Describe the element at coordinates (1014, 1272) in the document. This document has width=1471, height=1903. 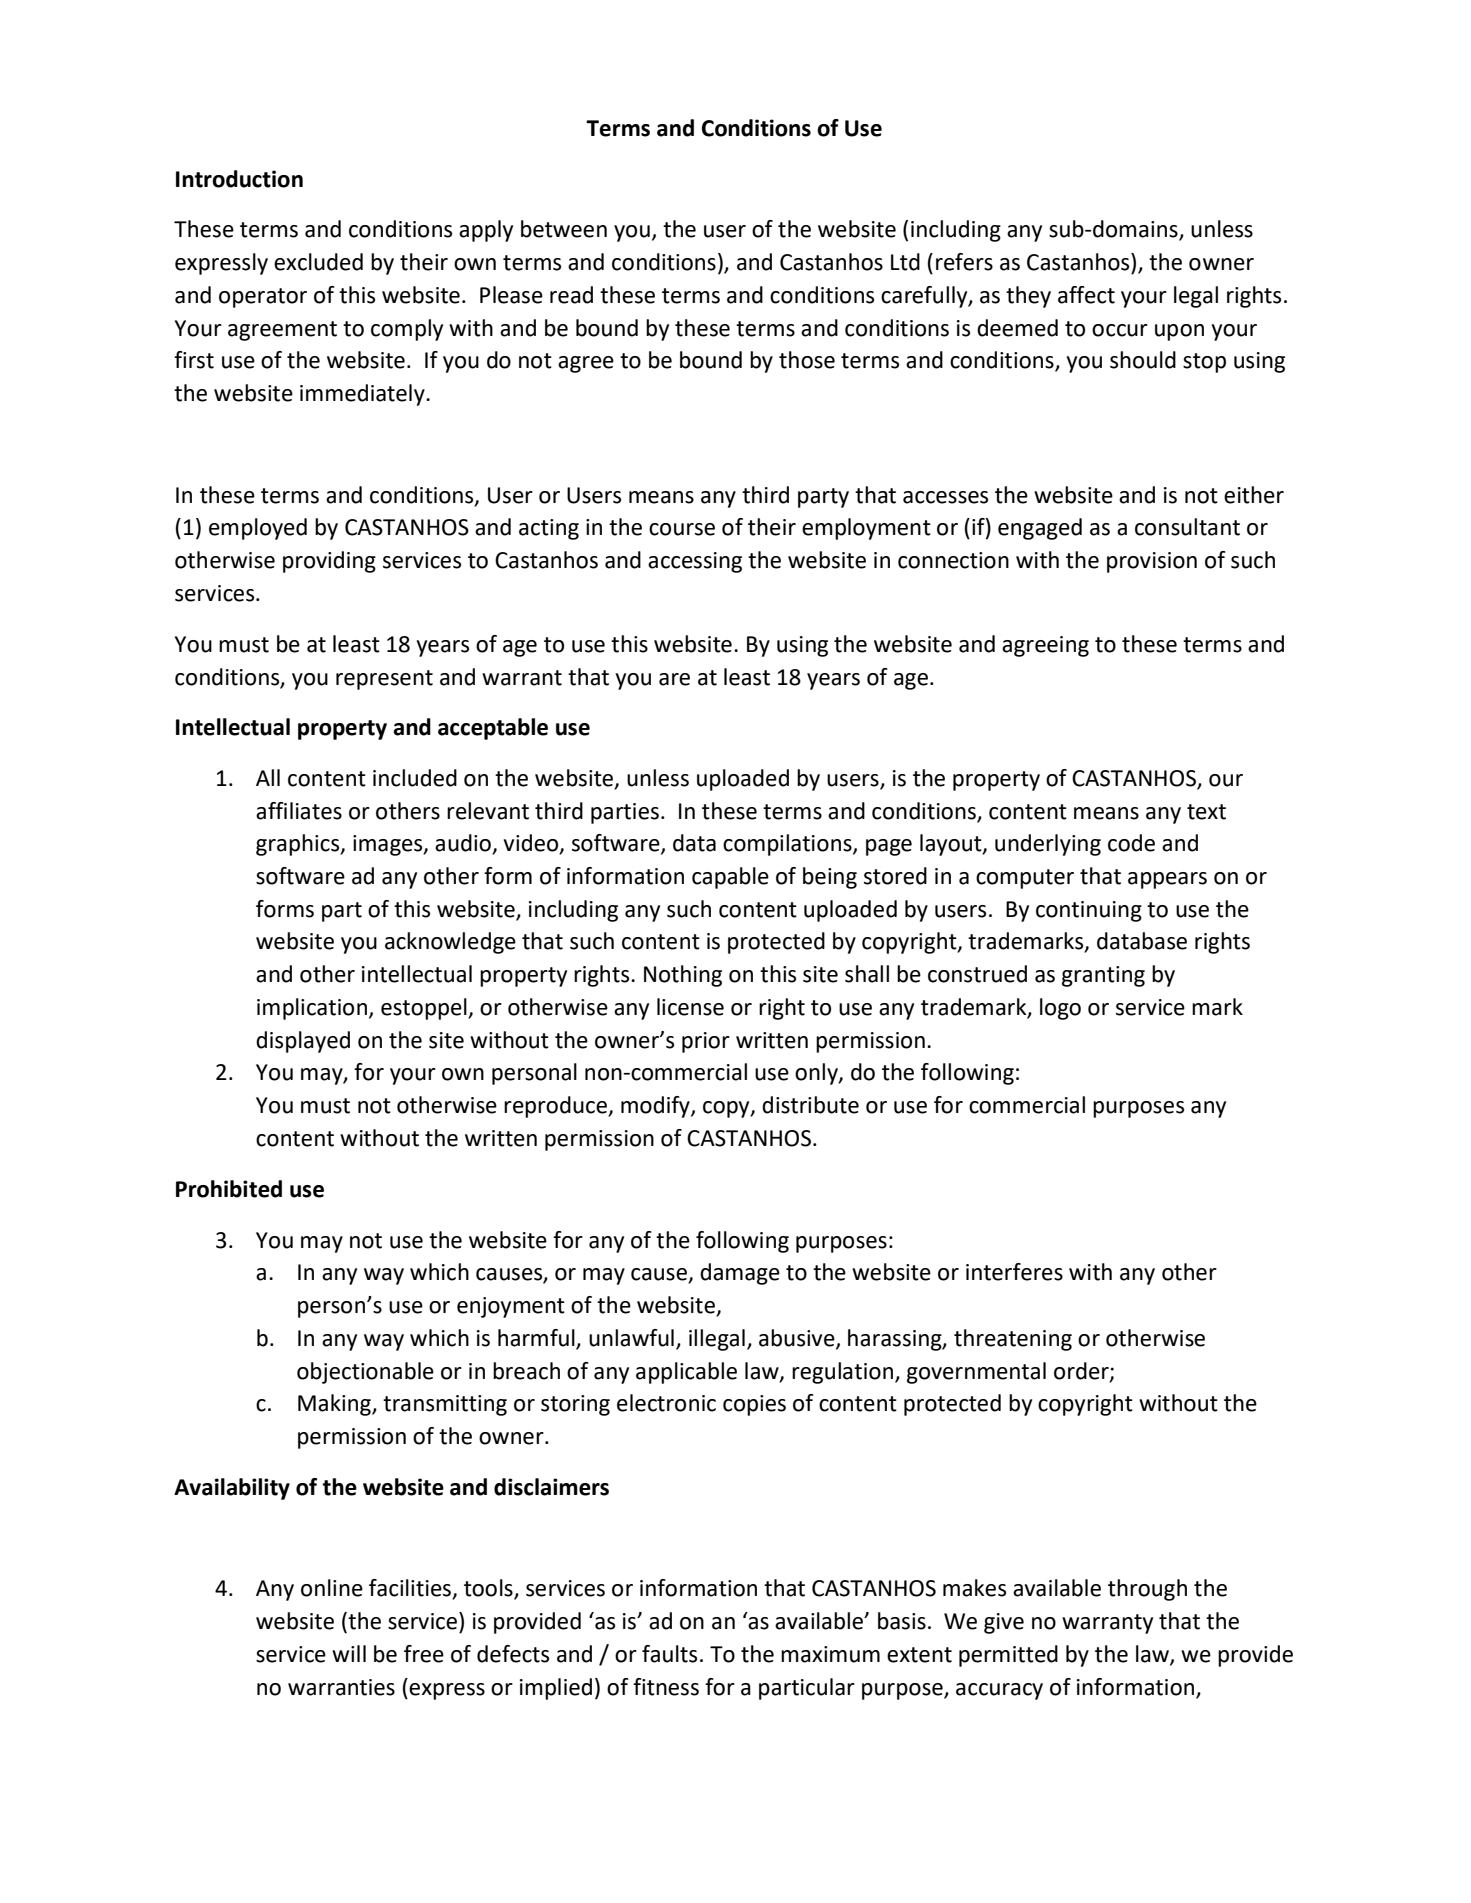
I see `interferes` at that location.
